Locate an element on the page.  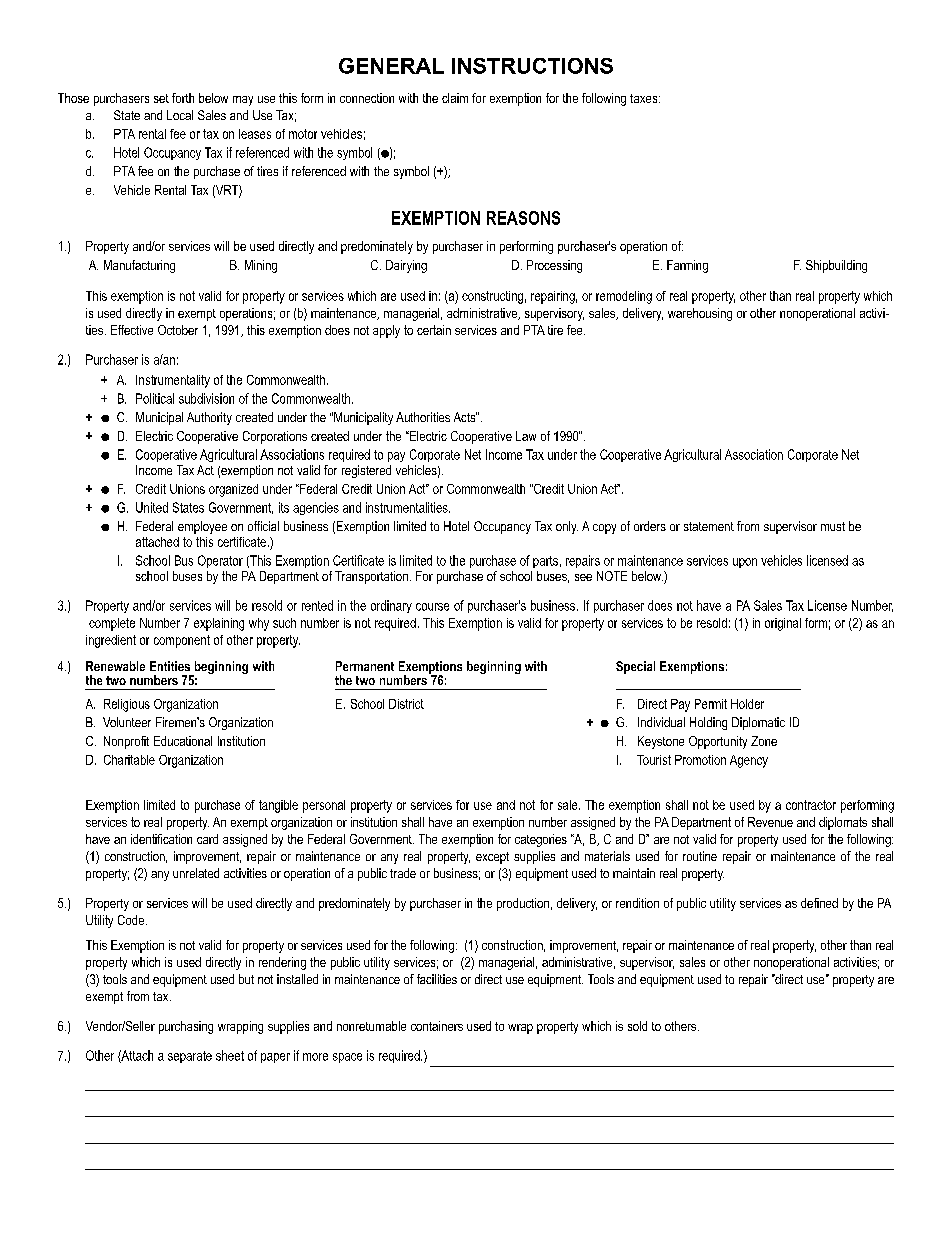
set is located at coordinates (161, 98).
